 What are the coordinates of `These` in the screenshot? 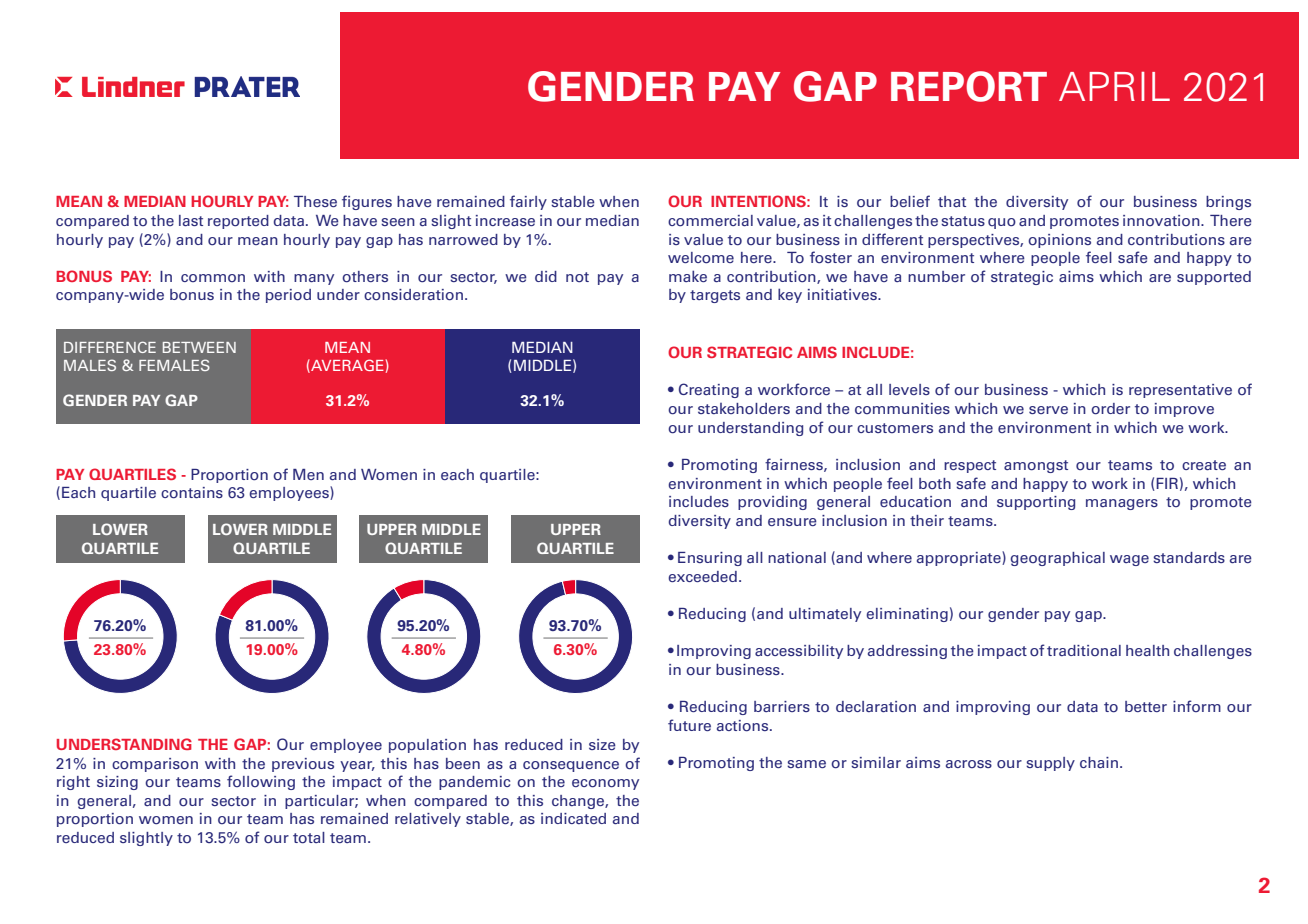 It's located at (315, 201).
